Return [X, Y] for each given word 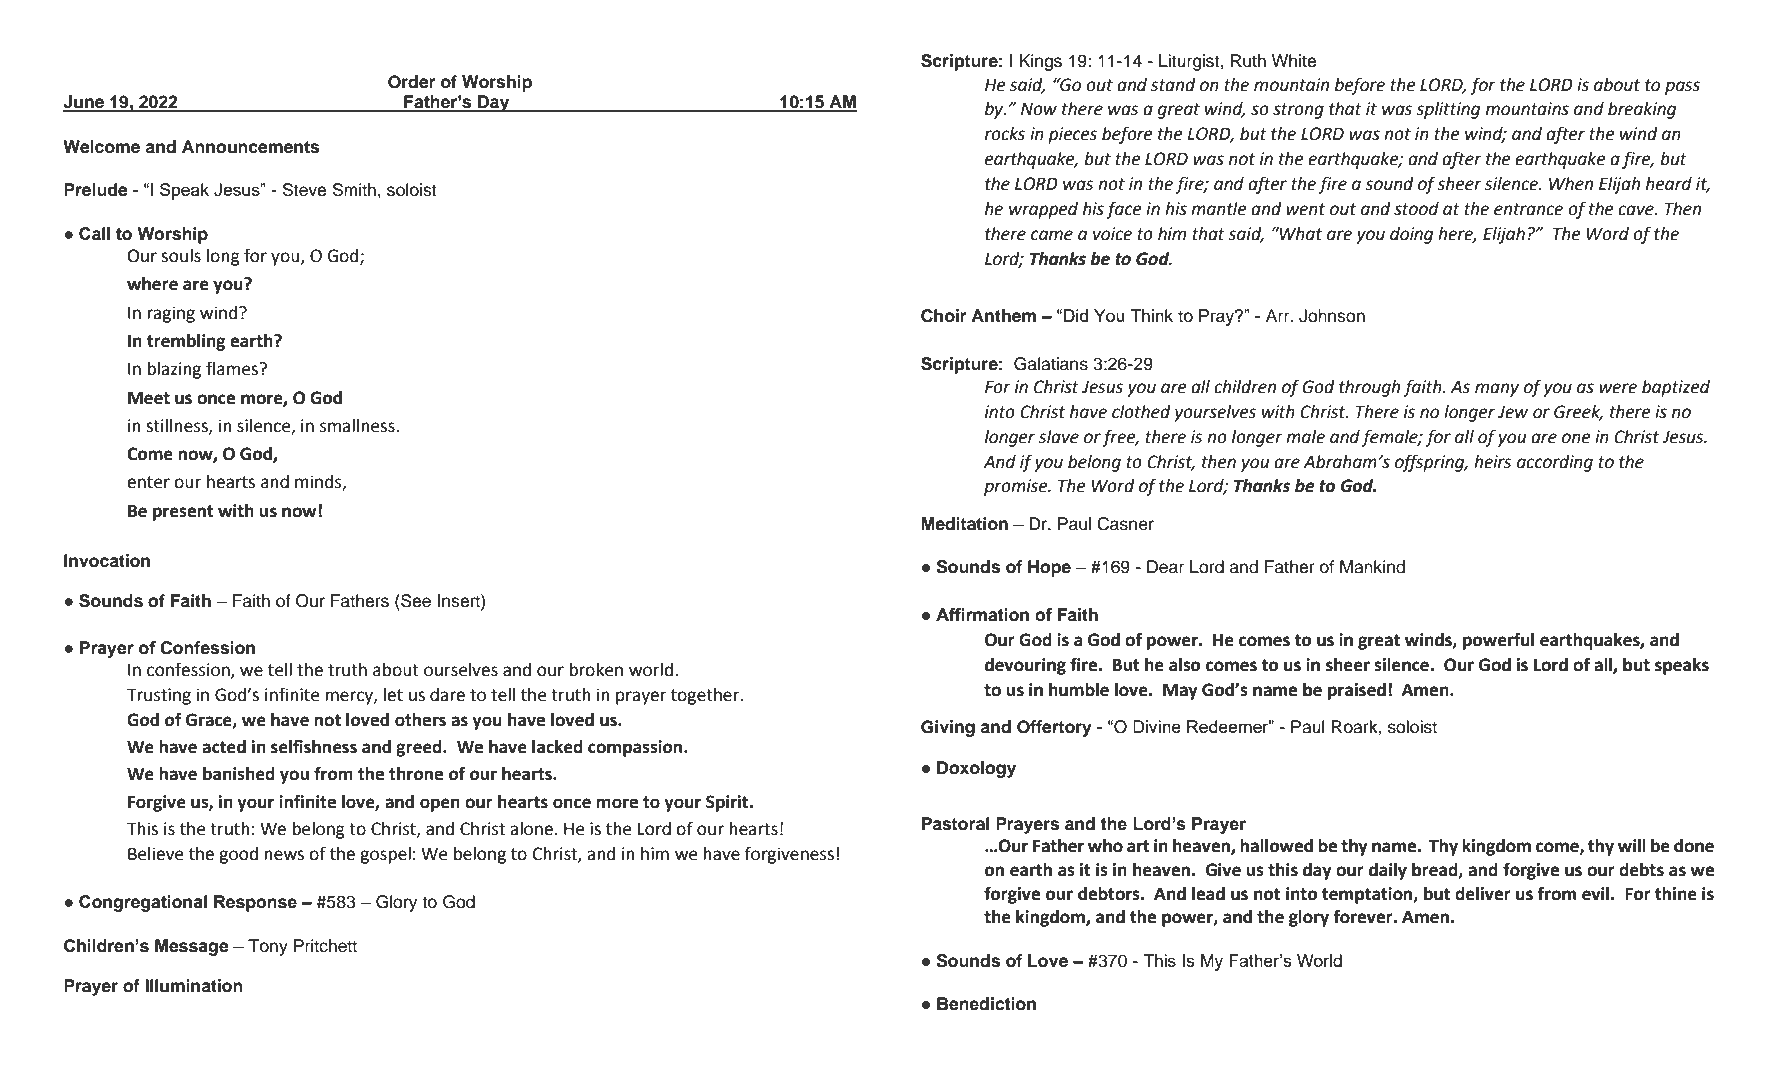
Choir [943, 316]
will [1632, 845]
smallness [358, 426]
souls [181, 256]
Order [411, 82]
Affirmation [982, 615]
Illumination [194, 986]
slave [1059, 437]
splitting [1448, 110]
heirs [1492, 462]
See [415, 601]
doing [1411, 235]
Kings [1041, 62]
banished [239, 774]
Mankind [1372, 567]
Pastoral [955, 824]
